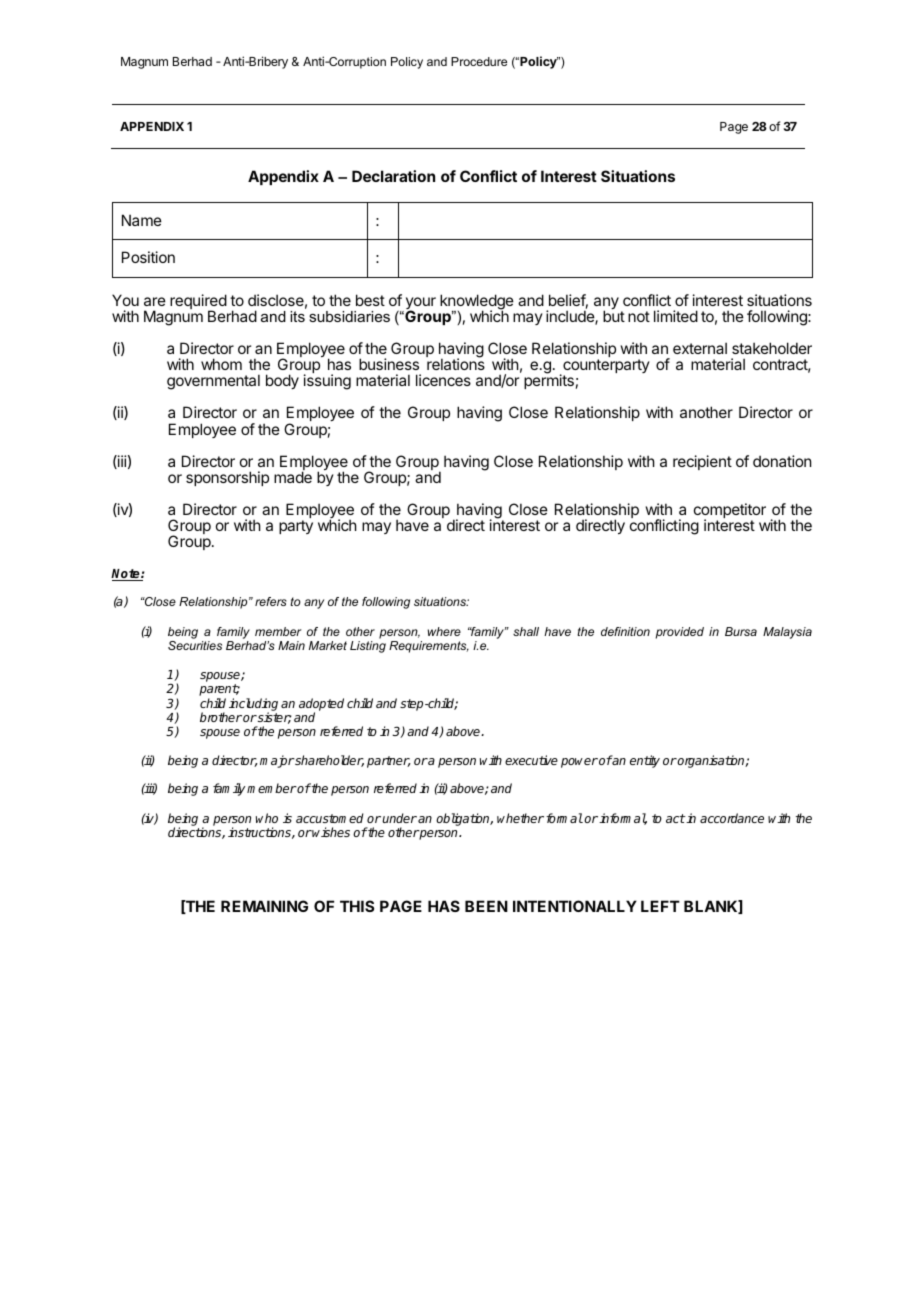 This screenshot has width=924, height=1308. Describe the element at coordinates (486, 906) in the screenshot. I see `BEEN` at that location.
